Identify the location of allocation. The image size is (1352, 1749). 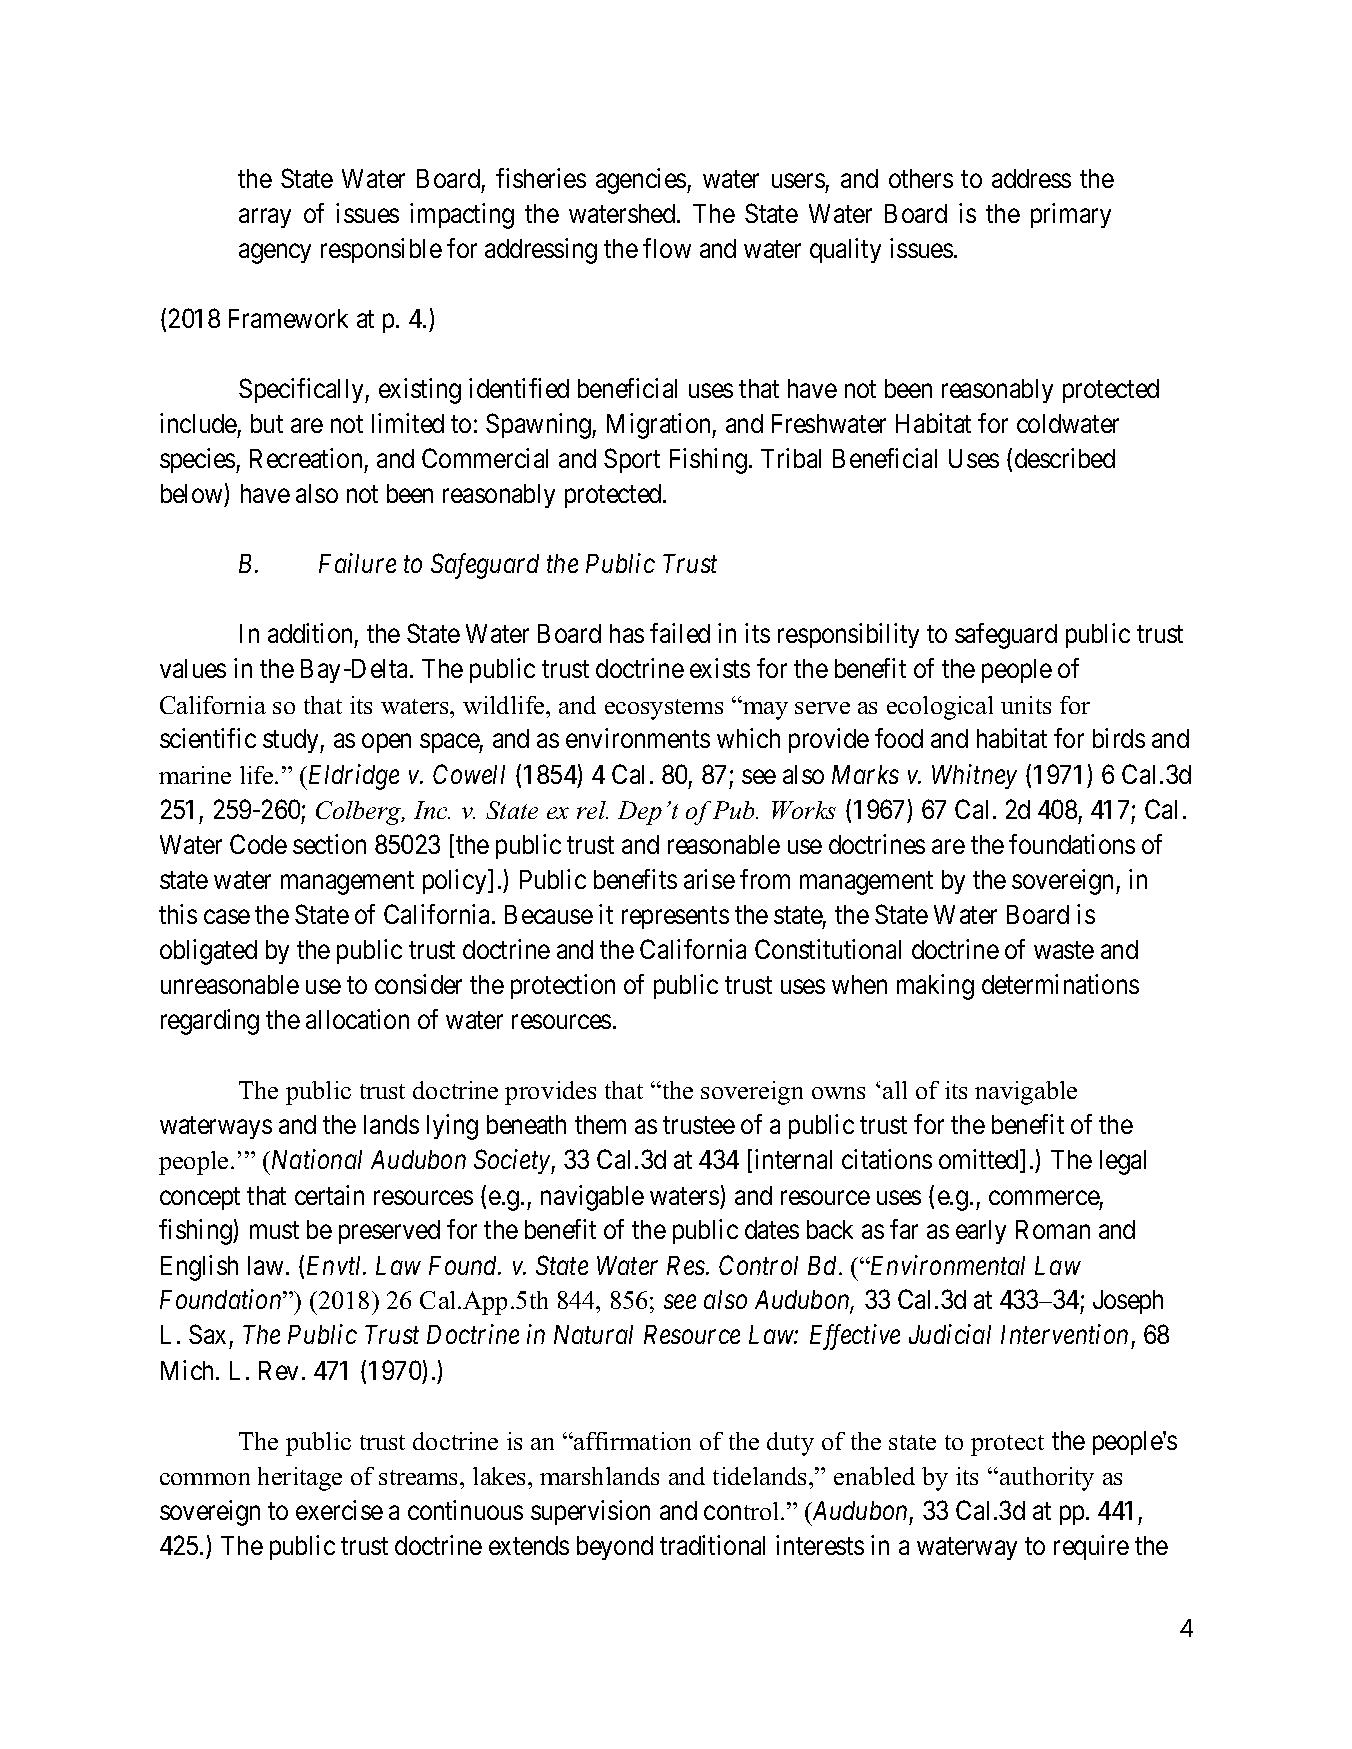
(357, 1019).
